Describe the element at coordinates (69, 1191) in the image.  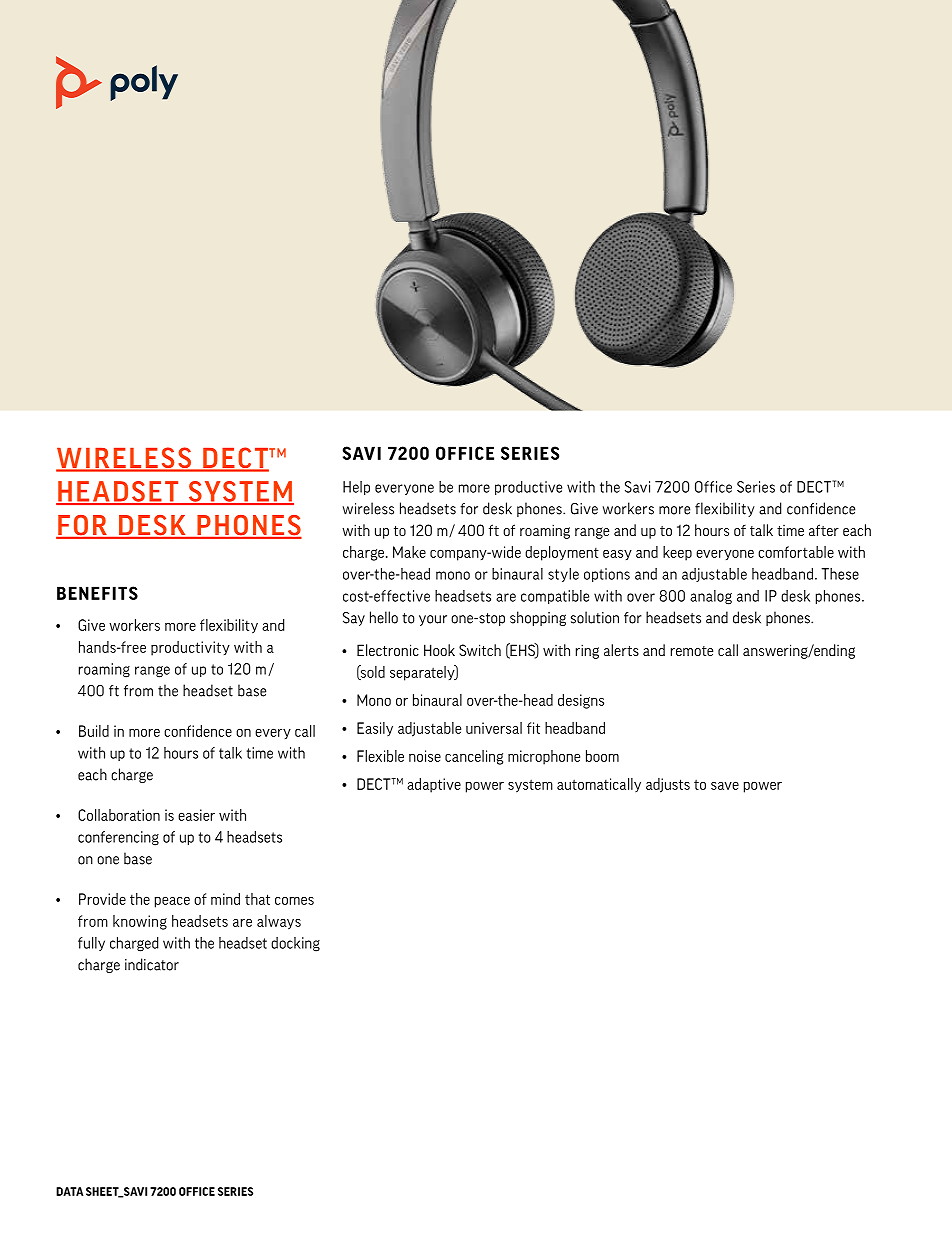
I see `DATA` at that location.
